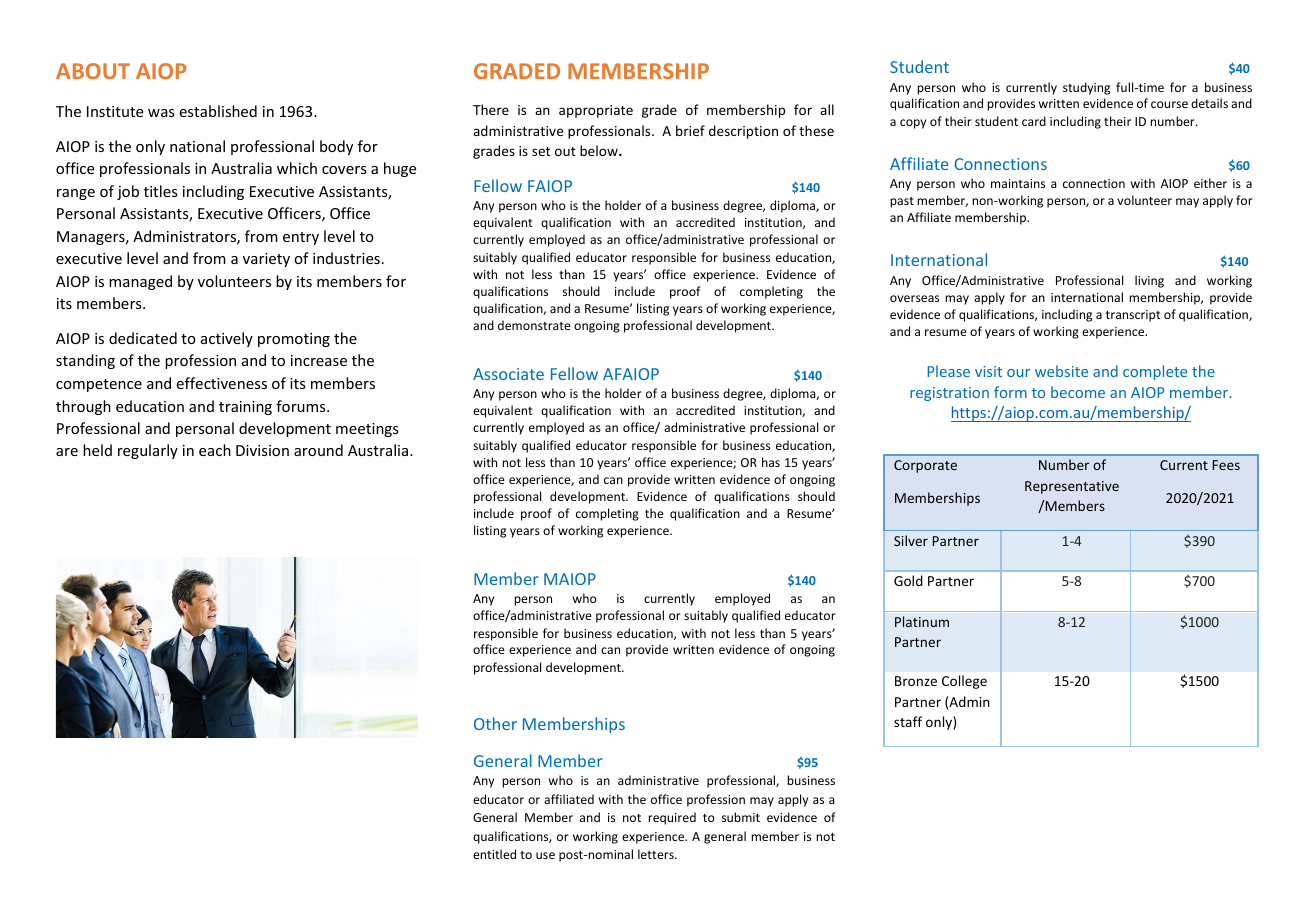  I want to click on Platinum, so click(922, 621).
